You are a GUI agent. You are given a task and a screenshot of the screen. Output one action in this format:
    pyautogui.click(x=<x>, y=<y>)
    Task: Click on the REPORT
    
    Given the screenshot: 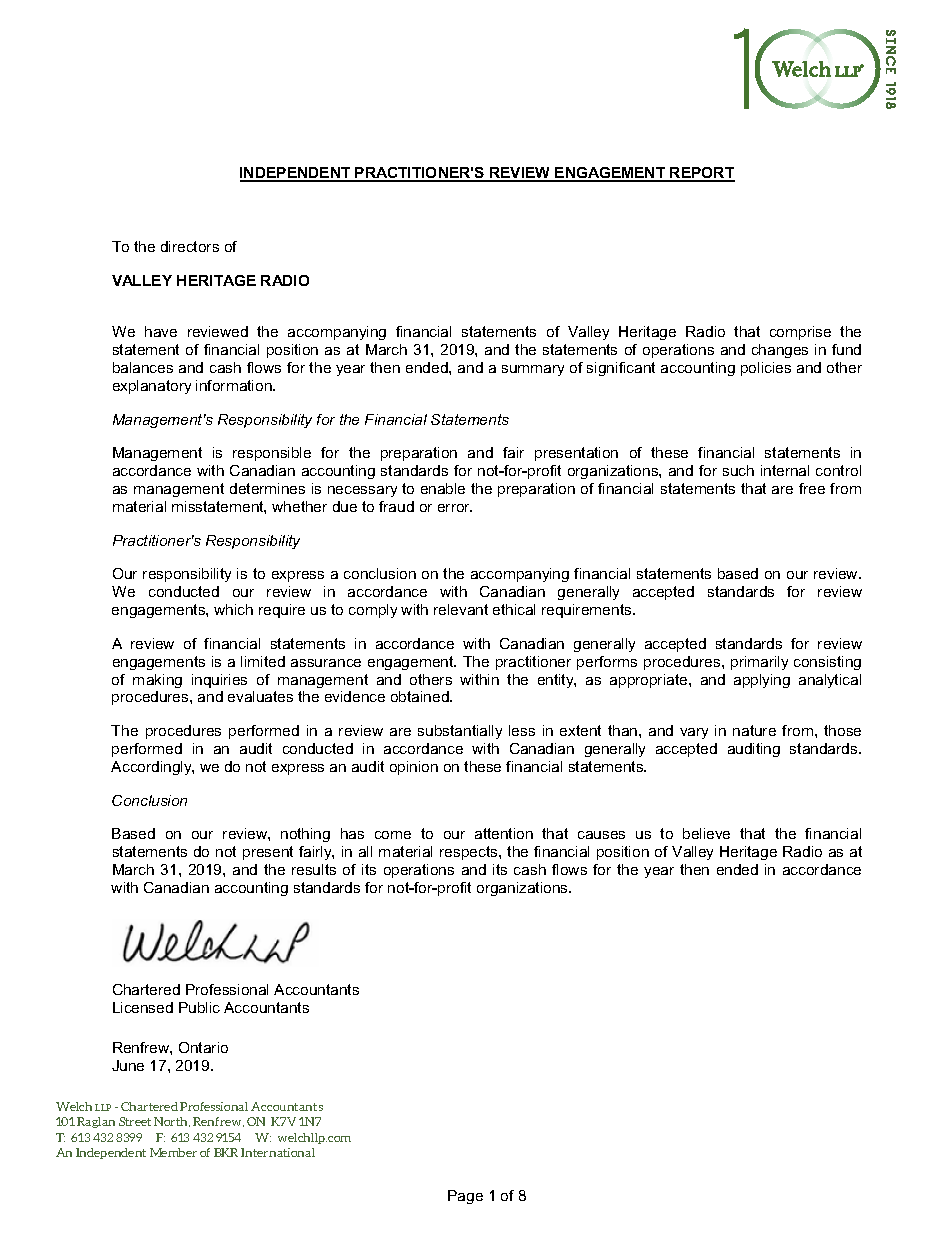 What is the action you would take?
    pyautogui.click(x=702, y=174)
